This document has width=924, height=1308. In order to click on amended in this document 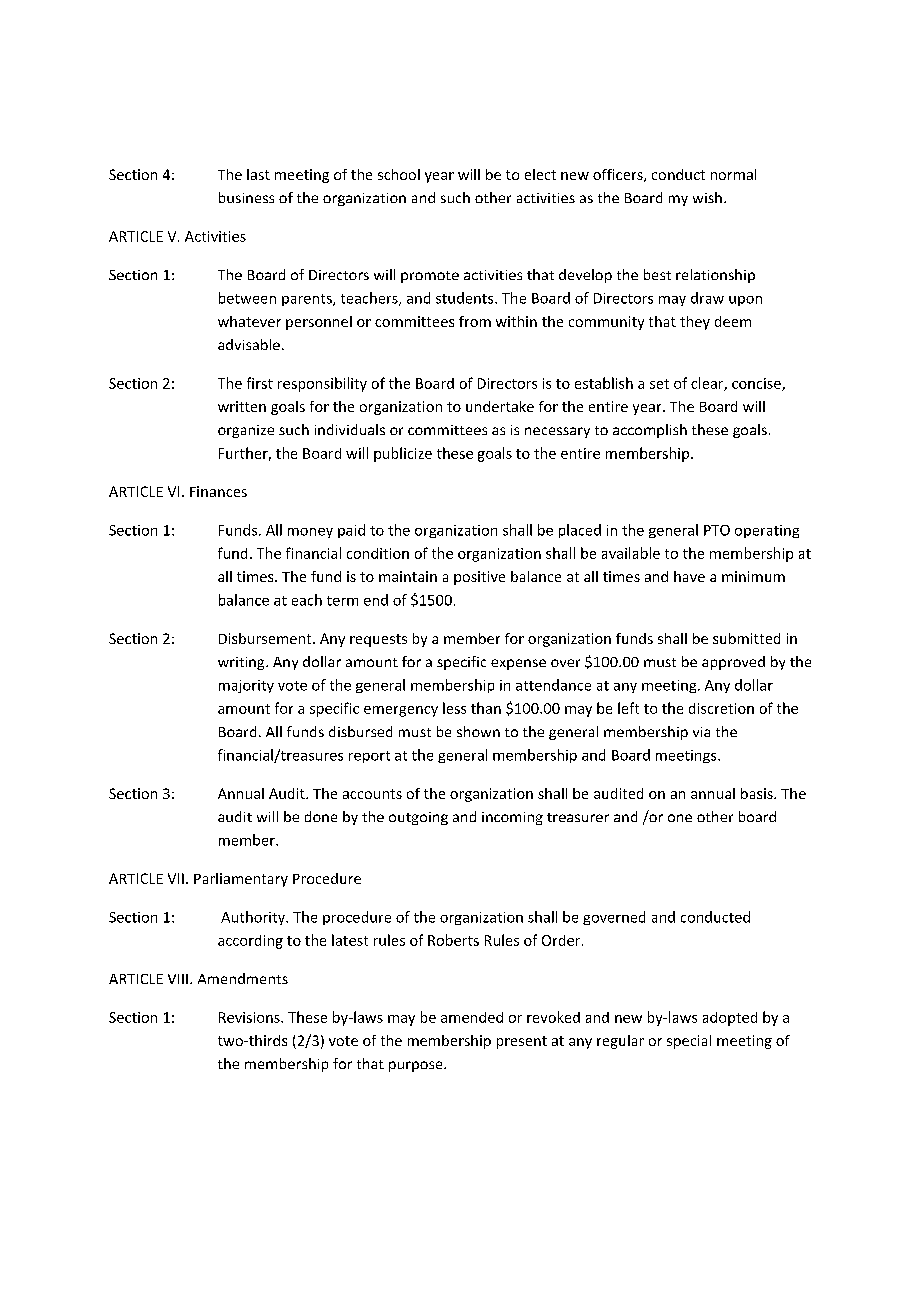, I will do `click(472, 1017)`.
